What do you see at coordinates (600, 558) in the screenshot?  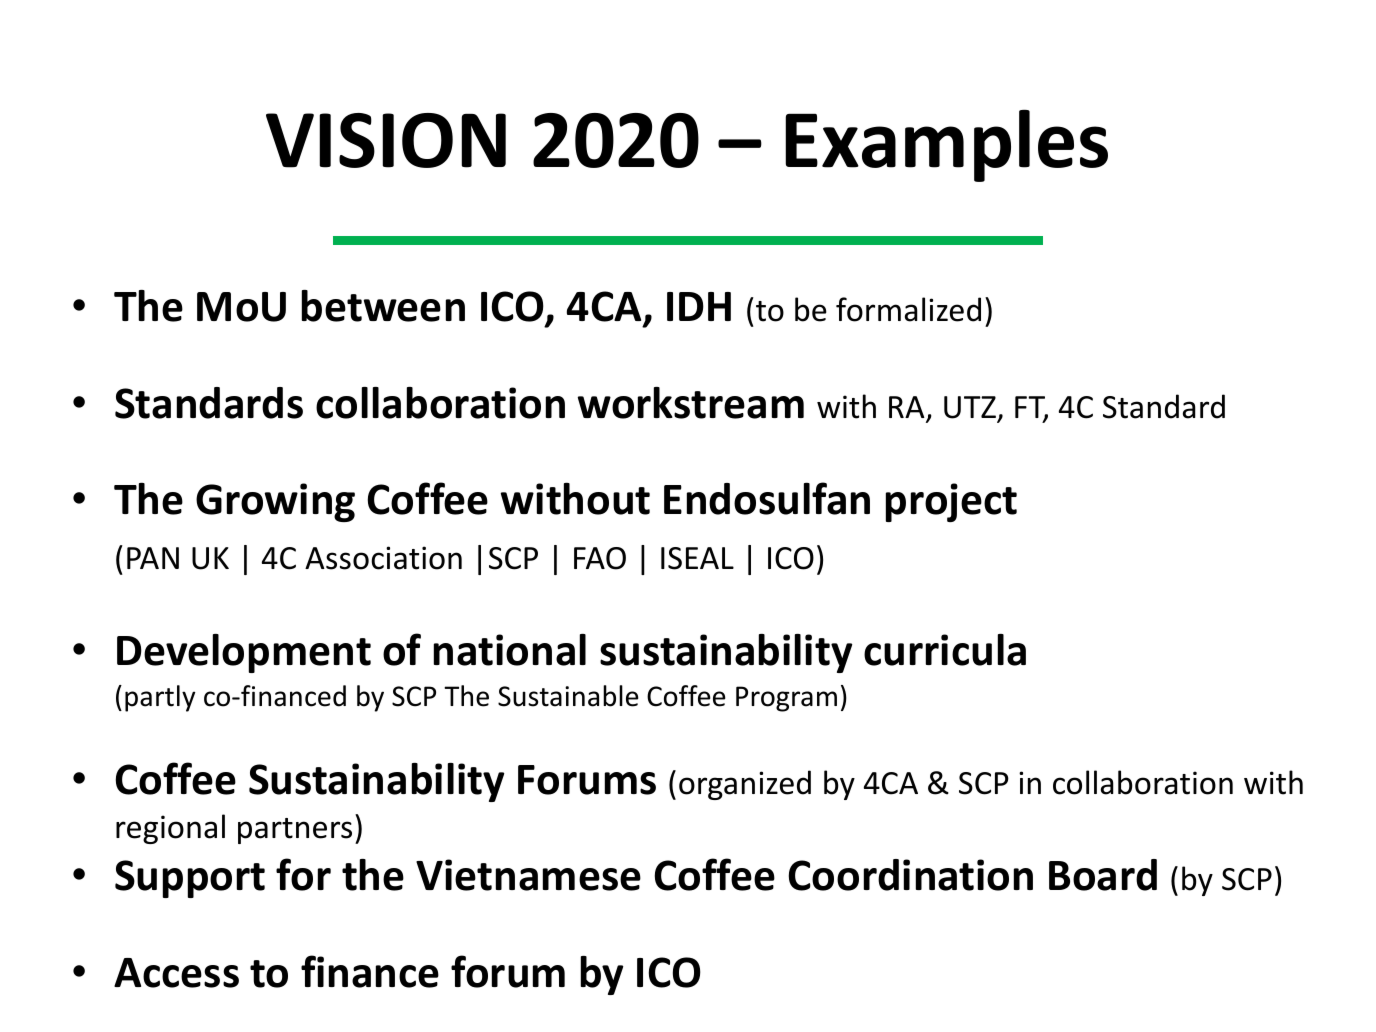 I see `FAO` at bounding box center [600, 558].
